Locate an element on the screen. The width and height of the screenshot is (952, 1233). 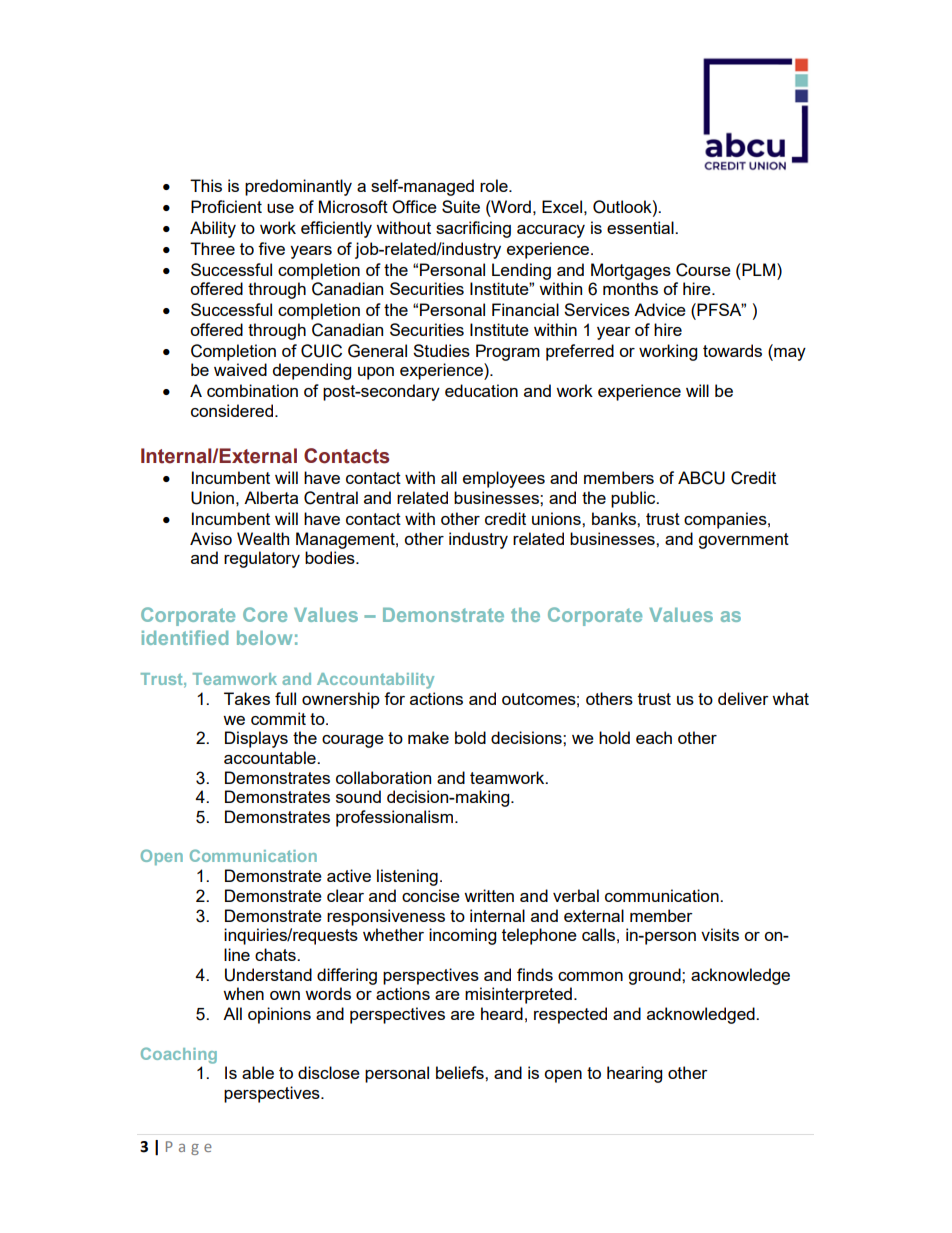
beliefs is located at coordinates (461, 1072).
